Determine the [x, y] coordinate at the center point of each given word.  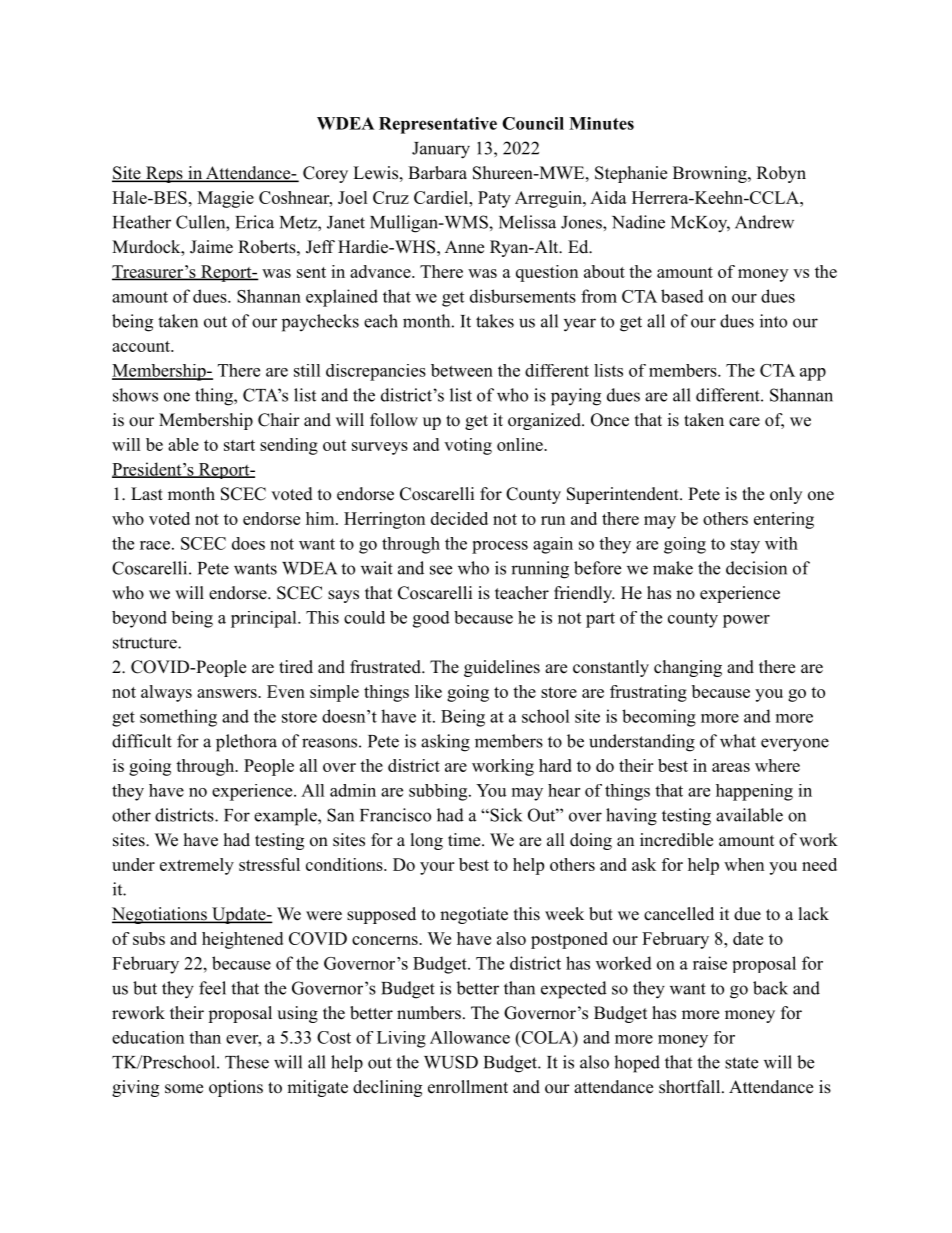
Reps [164, 174]
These [247, 1062]
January [441, 150]
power [746, 621]
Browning [711, 174]
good [431, 619]
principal [265, 619]
